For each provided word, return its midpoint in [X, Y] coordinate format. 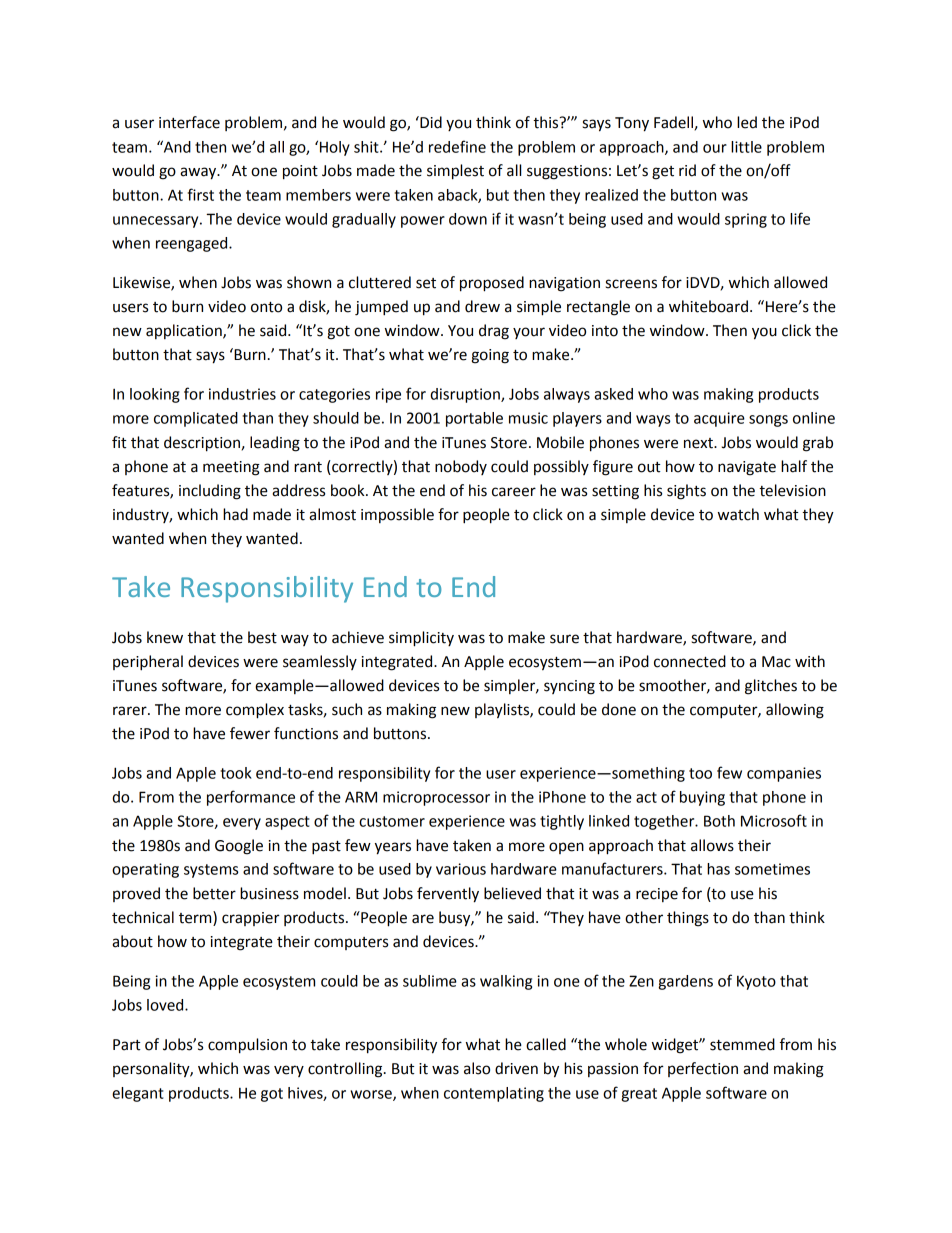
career [514, 492]
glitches [771, 687]
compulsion [247, 1046]
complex [255, 711]
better [214, 893]
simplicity [421, 639]
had [235, 514]
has [718, 869]
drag [494, 332]
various [461, 869]
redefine [457, 146]
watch [738, 514]
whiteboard [708, 306]
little [746, 147]
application [185, 331]
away [199, 173]
